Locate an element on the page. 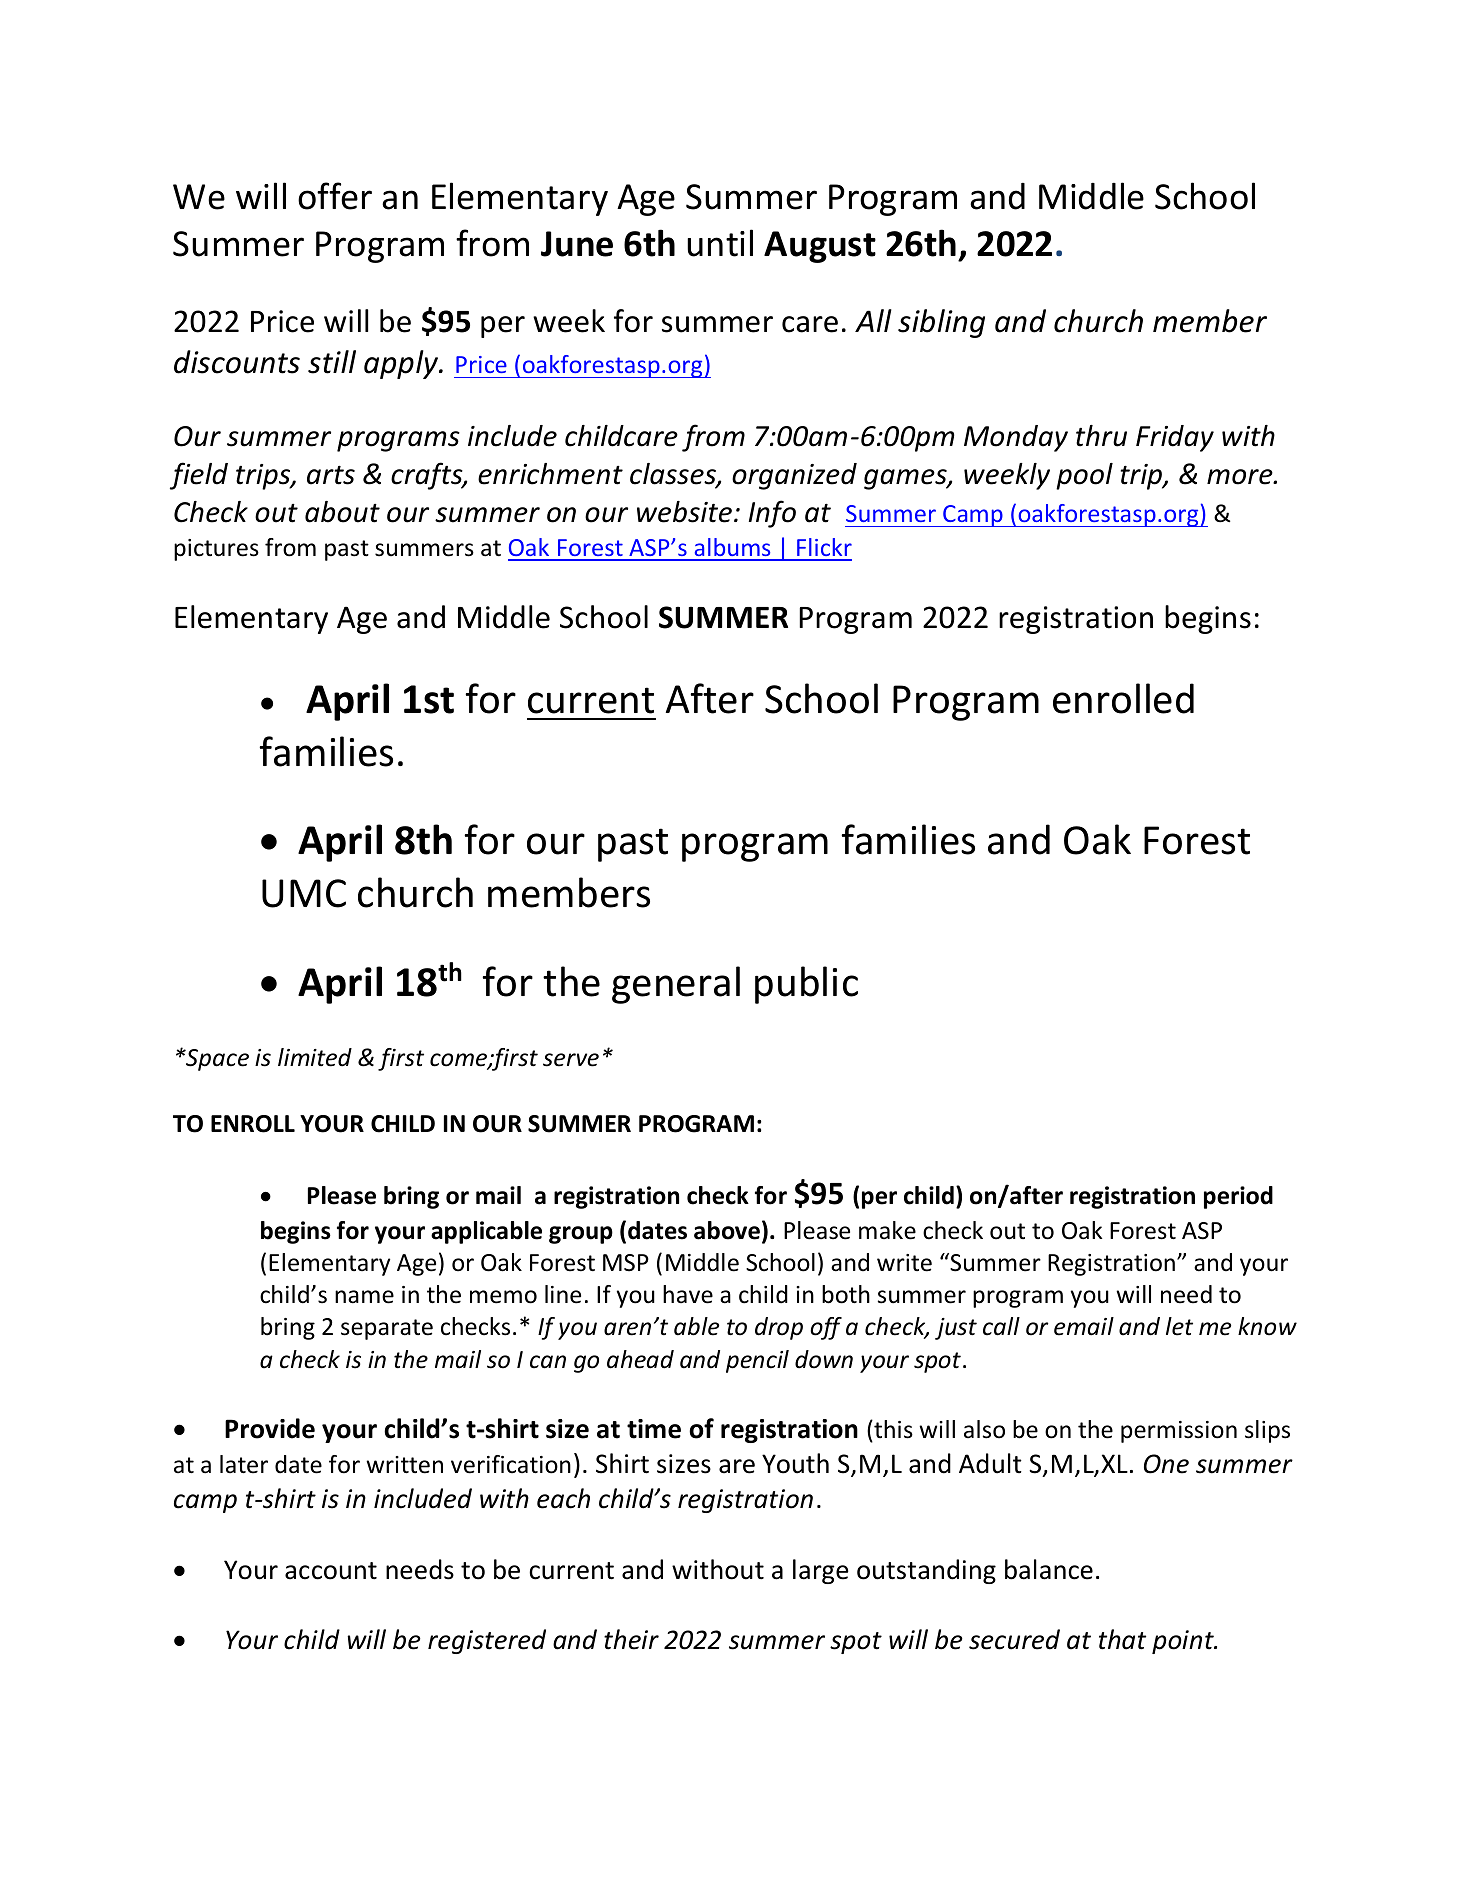 Image resolution: width=1470 pixels, height=1903 pixels. sibling is located at coordinates (941, 323).
